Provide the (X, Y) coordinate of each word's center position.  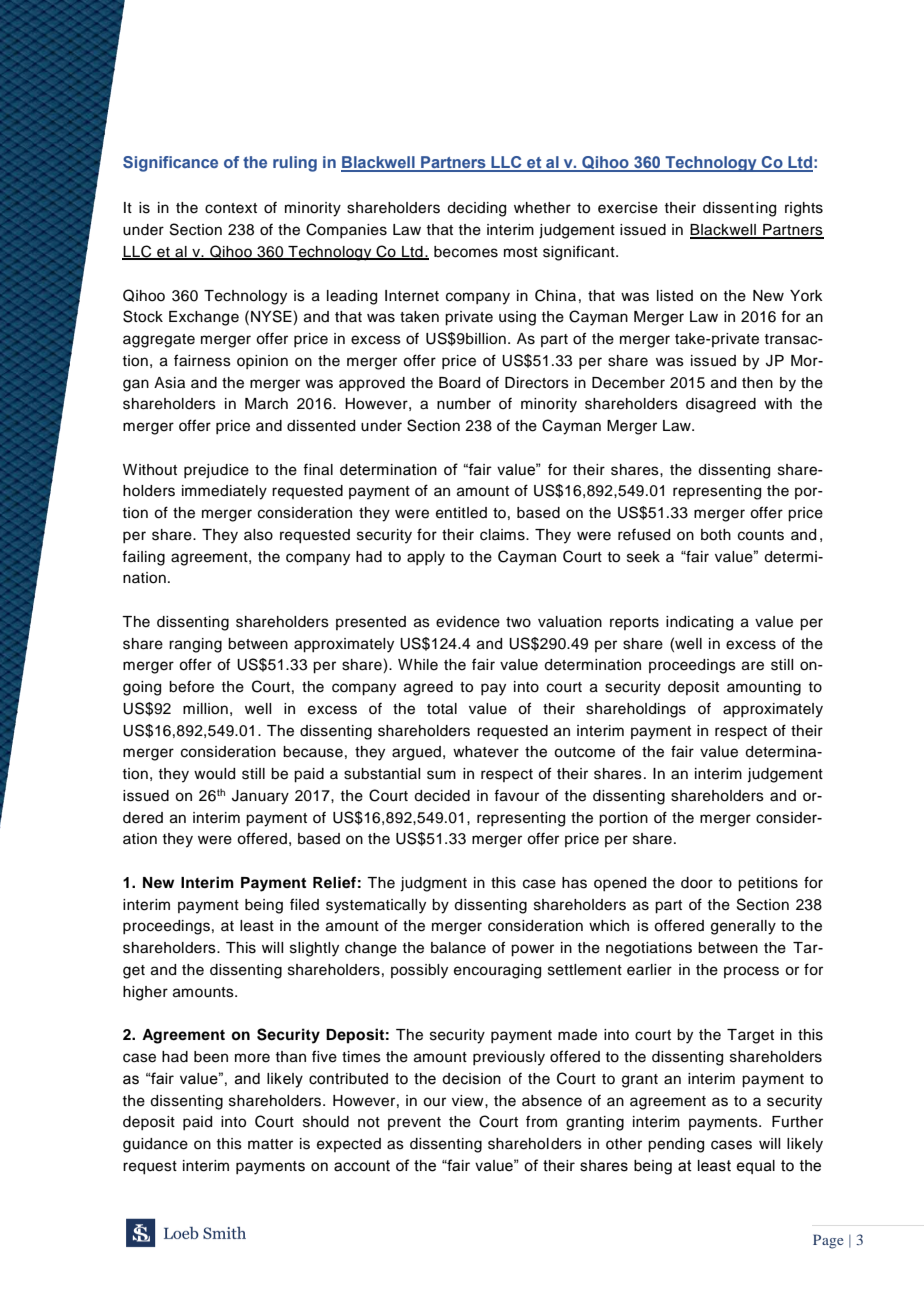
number (464, 404)
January (260, 797)
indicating (699, 623)
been (211, 1057)
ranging (195, 645)
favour (516, 795)
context (231, 208)
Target (750, 1036)
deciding (476, 209)
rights (804, 209)
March (266, 404)
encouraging (497, 971)
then (757, 383)
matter (270, 1144)
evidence (468, 622)
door (697, 883)
